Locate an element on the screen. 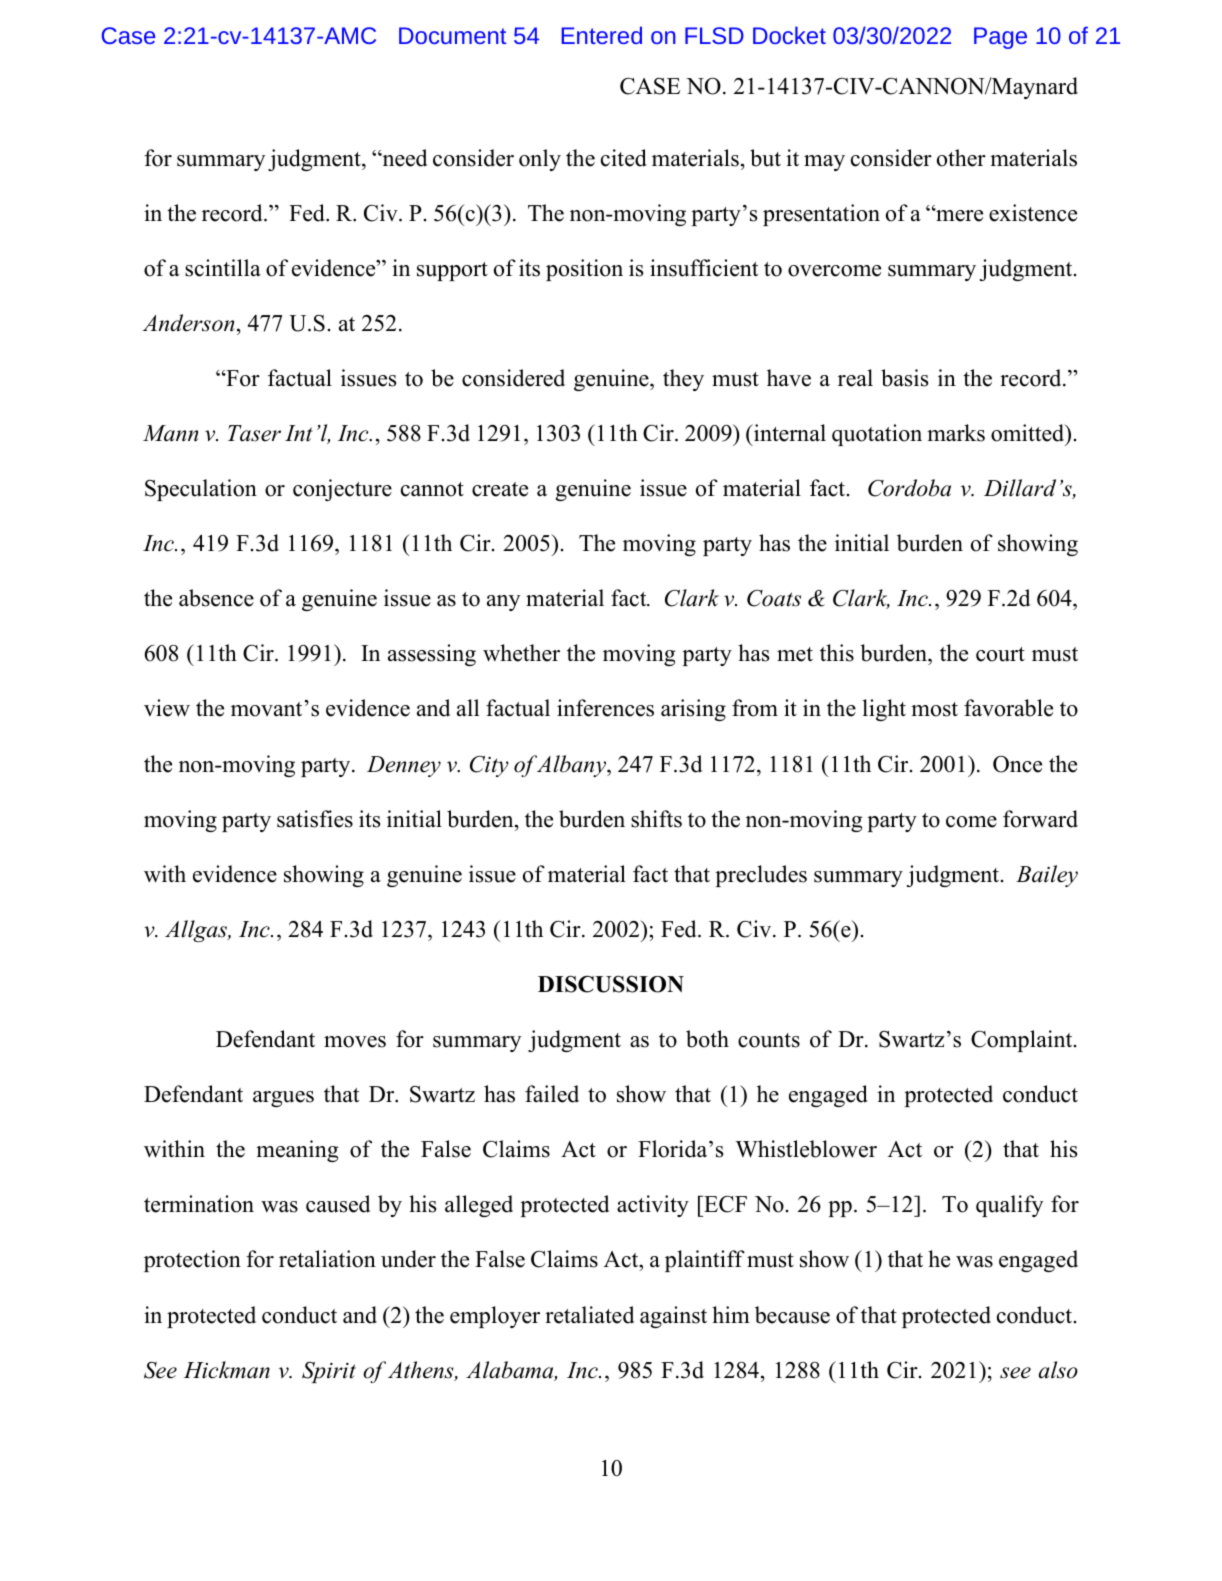 This screenshot has width=1222, height=1581. Hickman is located at coordinates (227, 1370).
